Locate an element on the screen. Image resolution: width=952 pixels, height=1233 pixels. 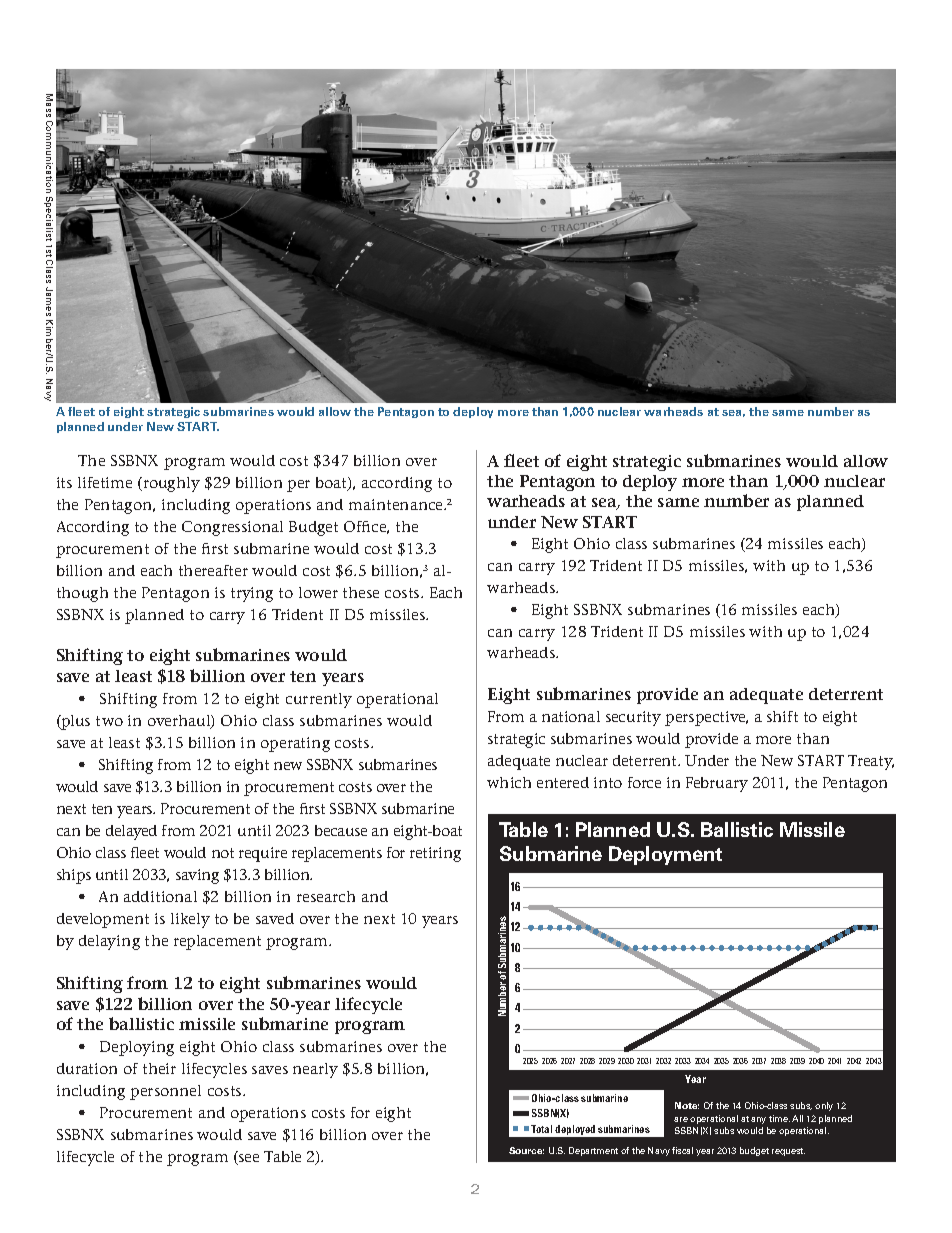
nearly is located at coordinates (315, 1070).
